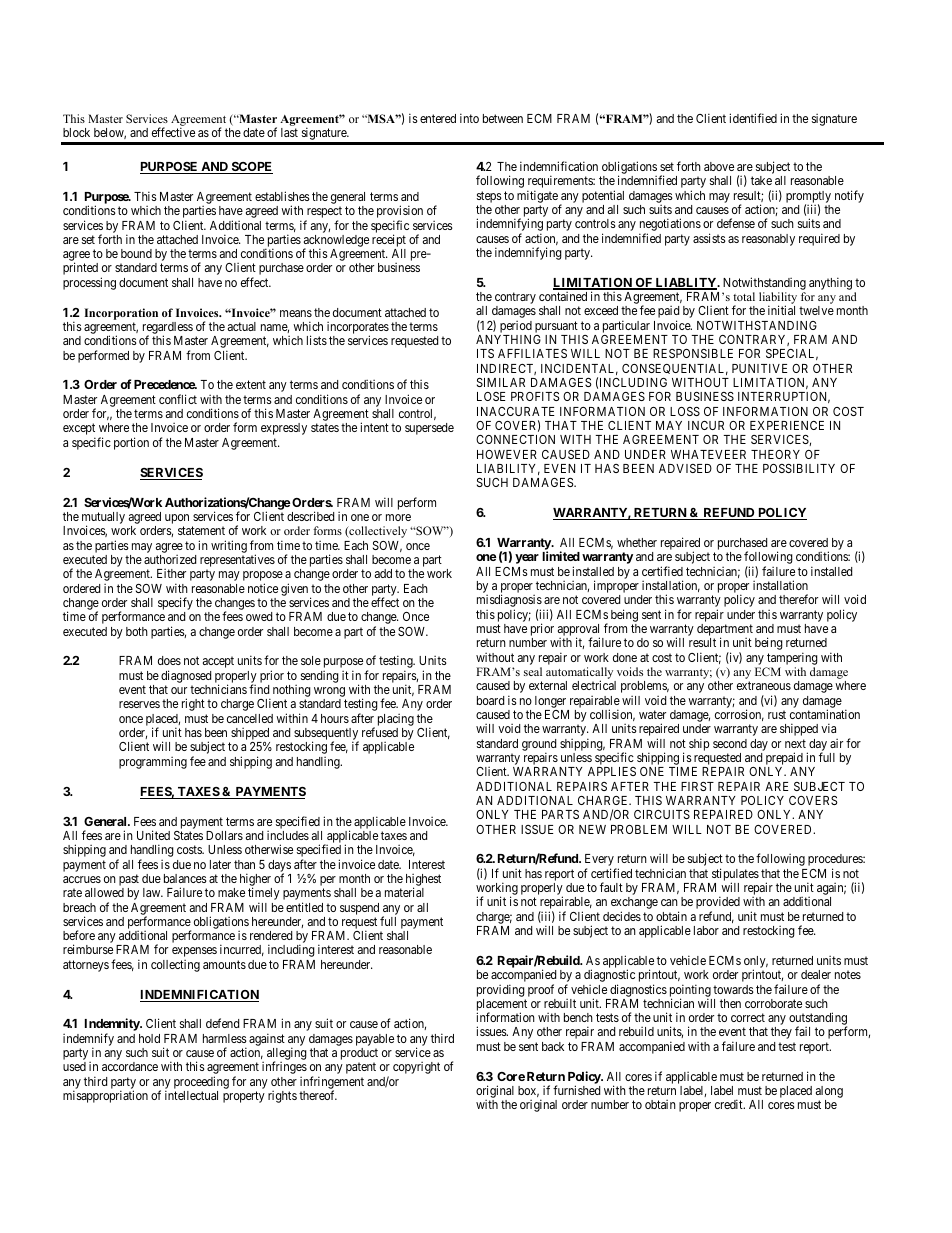 The width and height of the screenshot is (952, 1233). I want to click on entered, so click(438, 118).
